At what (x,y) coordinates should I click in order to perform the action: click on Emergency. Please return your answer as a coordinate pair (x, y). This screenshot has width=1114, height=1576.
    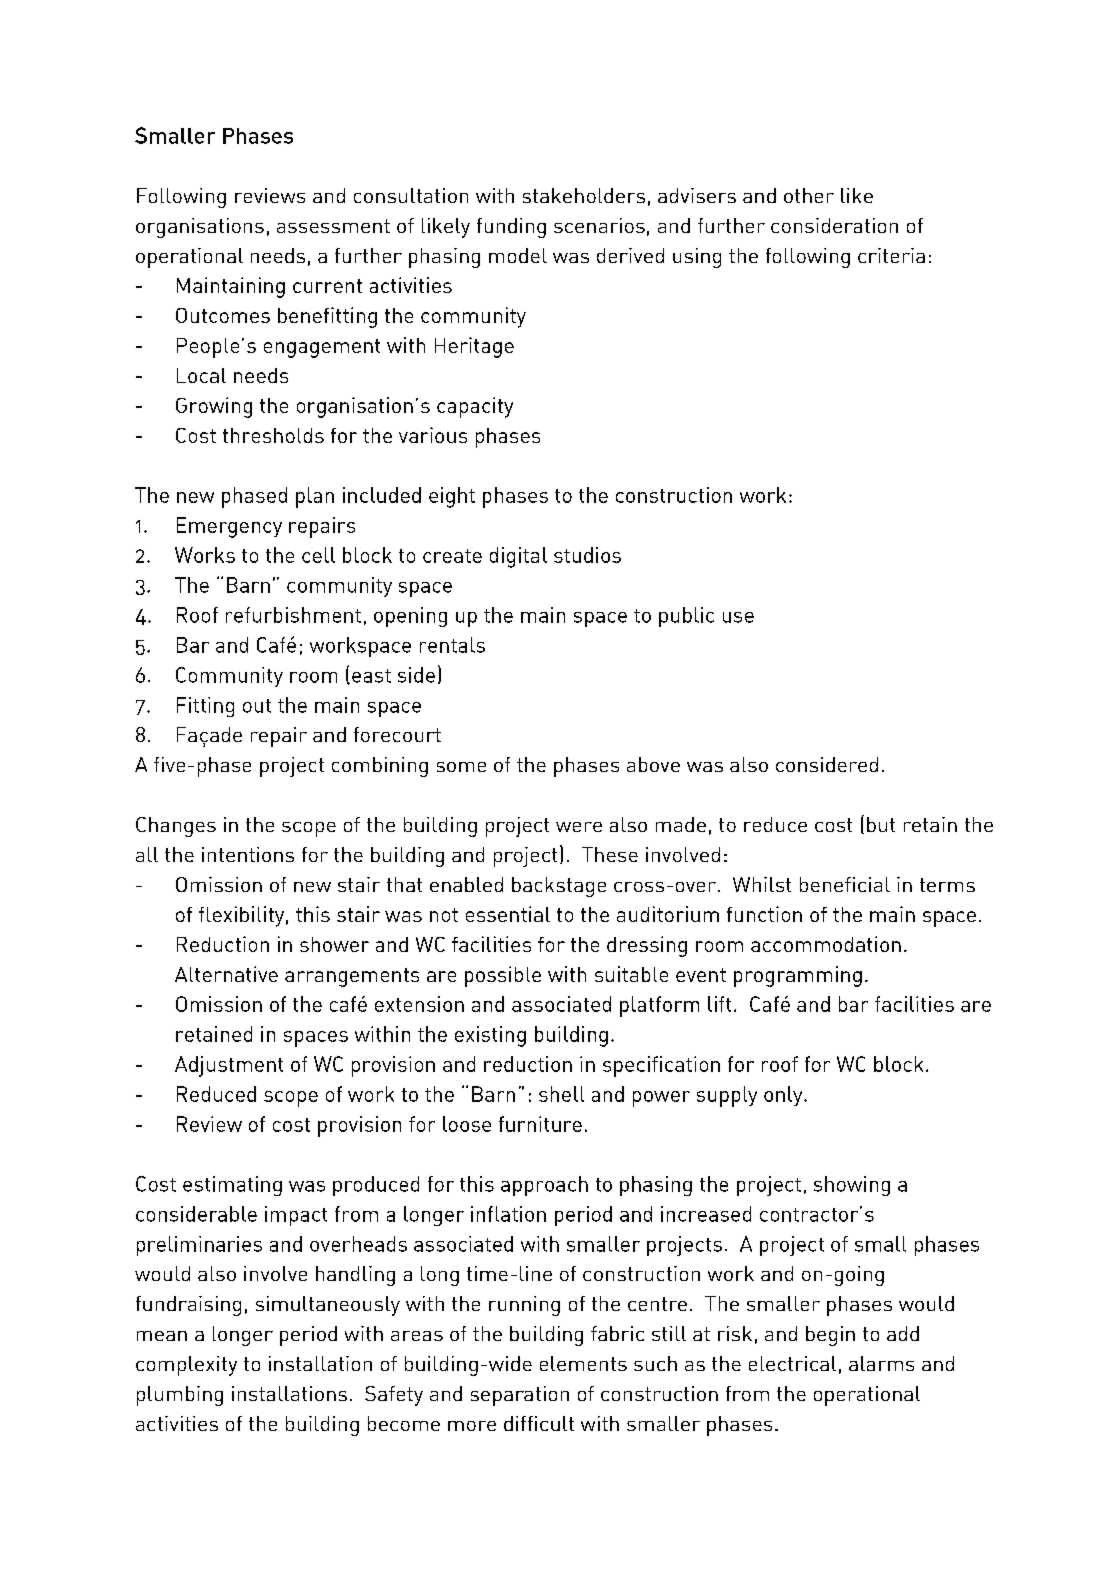
    Looking at the image, I should click on (229, 527).
